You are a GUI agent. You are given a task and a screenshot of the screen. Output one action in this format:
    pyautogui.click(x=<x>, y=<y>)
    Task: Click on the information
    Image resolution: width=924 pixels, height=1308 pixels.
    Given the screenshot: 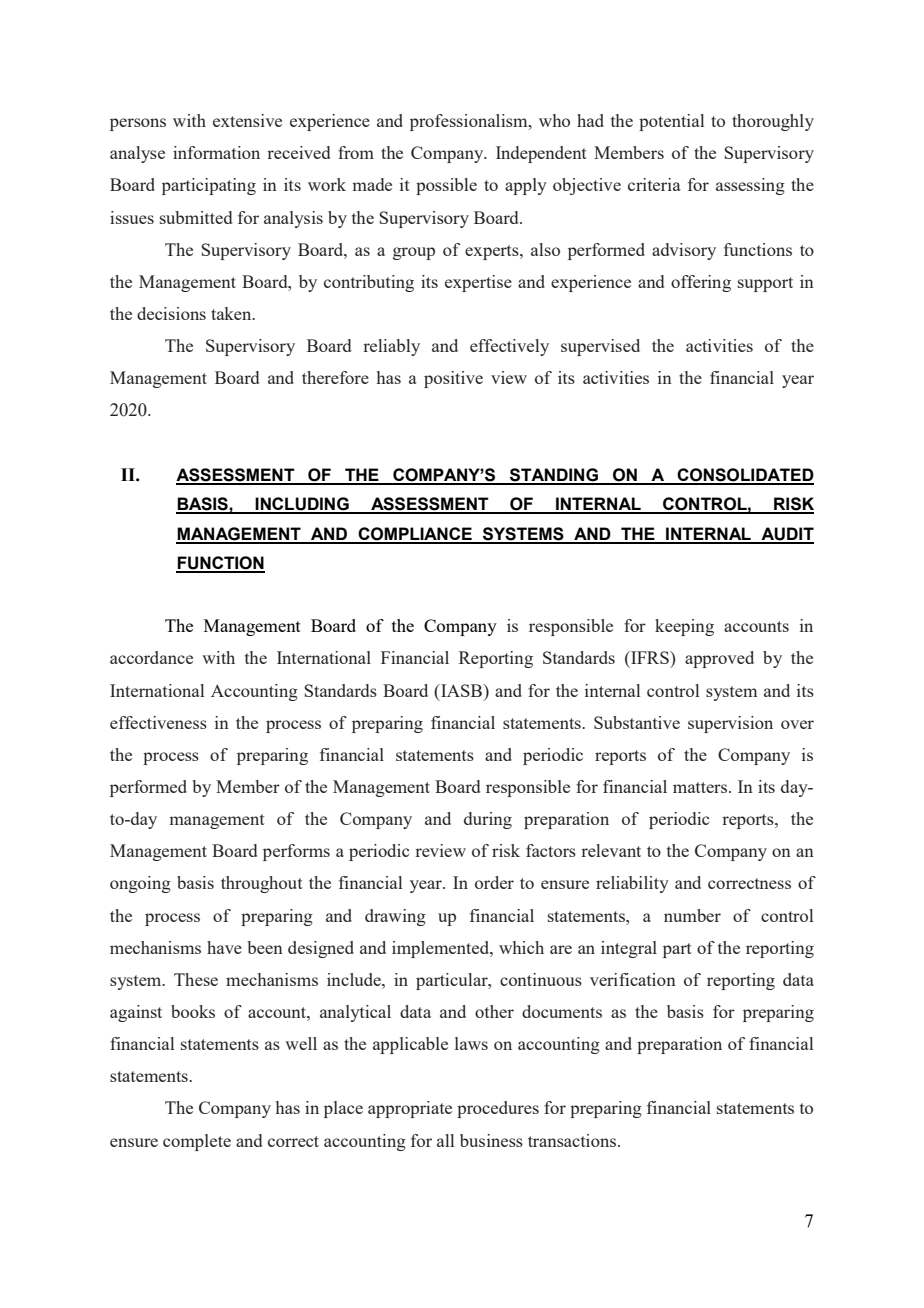 What is the action you would take?
    pyautogui.click(x=216, y=152)
